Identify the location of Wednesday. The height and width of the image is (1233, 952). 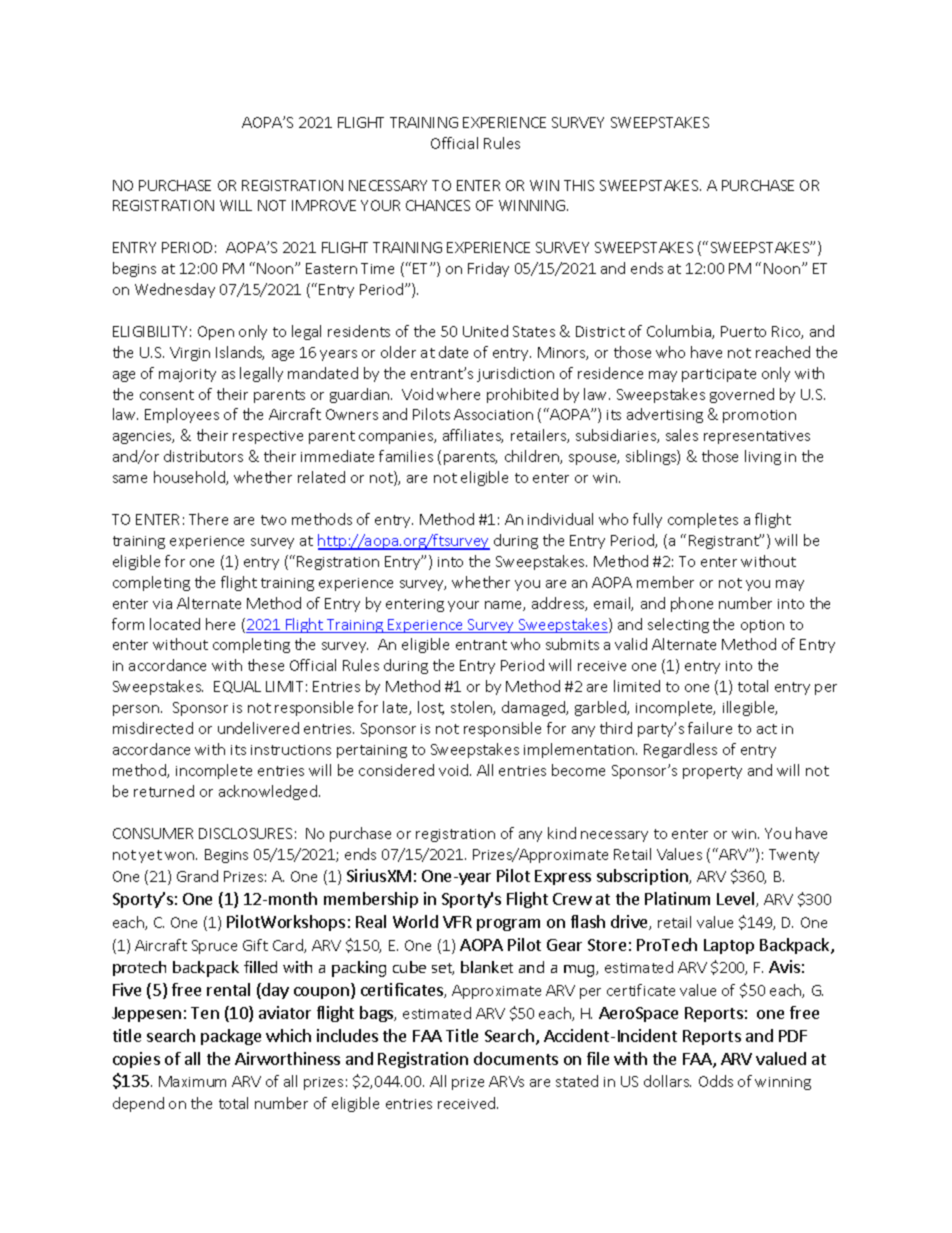
(175, 290).
